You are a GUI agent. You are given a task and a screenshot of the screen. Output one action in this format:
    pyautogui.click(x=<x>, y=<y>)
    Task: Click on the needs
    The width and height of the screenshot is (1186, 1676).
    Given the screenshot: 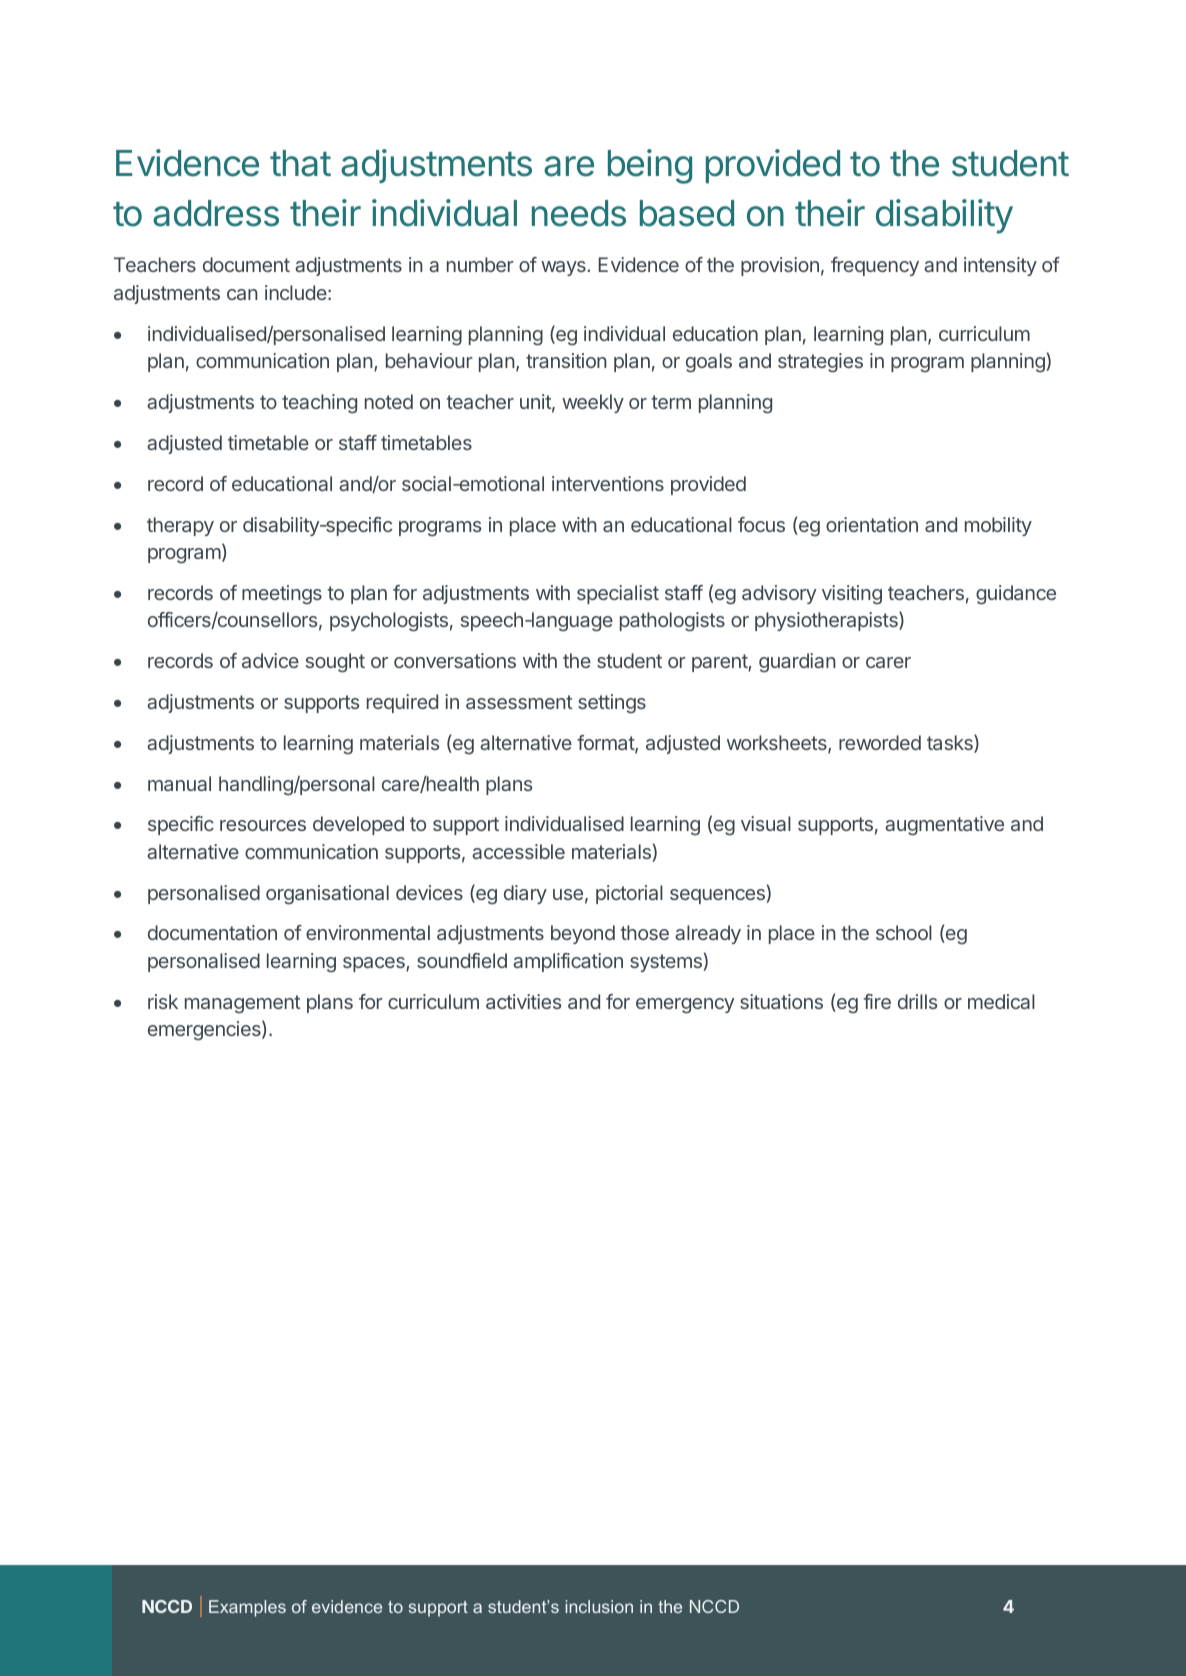 What is the action you would take?
    pyautogui.click(x=579, y=213)
